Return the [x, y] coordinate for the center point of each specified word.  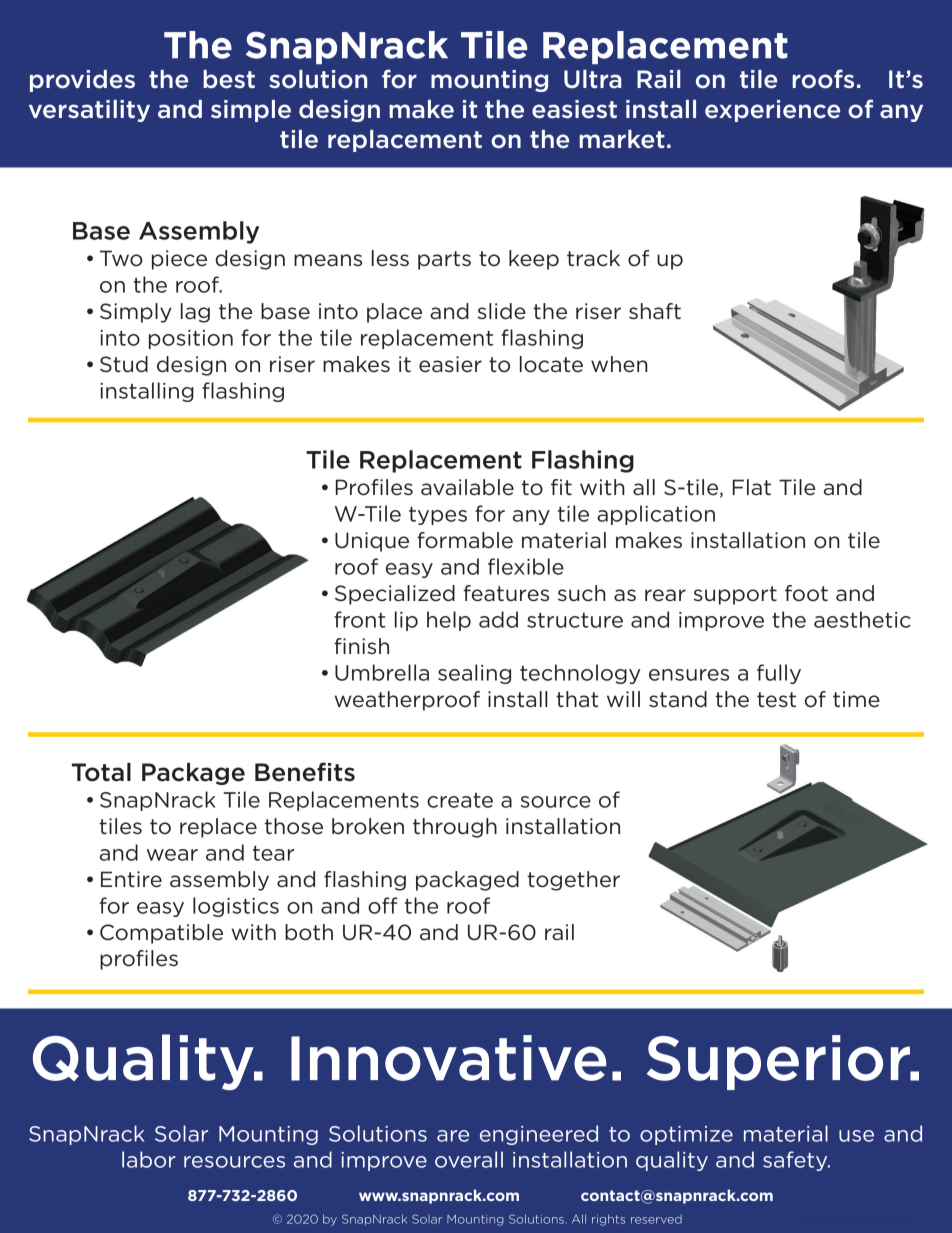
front [359, 619]
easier [450, 364]
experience [772, 111]
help [449, 621]
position [191, 339]
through [455, 828]
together [573, 881]
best [229, 79]
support [735, 595]
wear [172, 855]
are [453, 1136]
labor [149, 1159]
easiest [574, 109]
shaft [655, 311]
